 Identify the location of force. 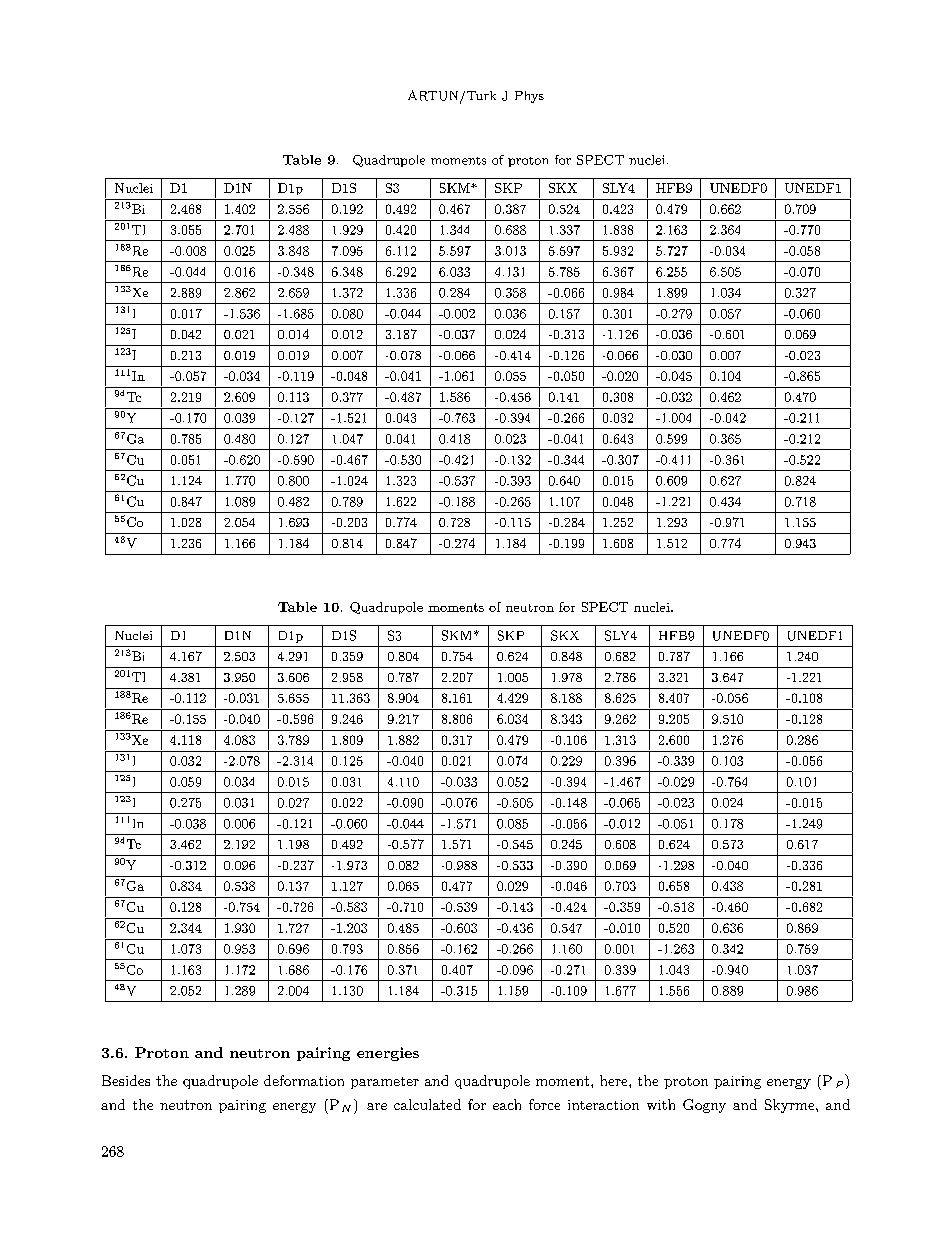
(544, 1104).
